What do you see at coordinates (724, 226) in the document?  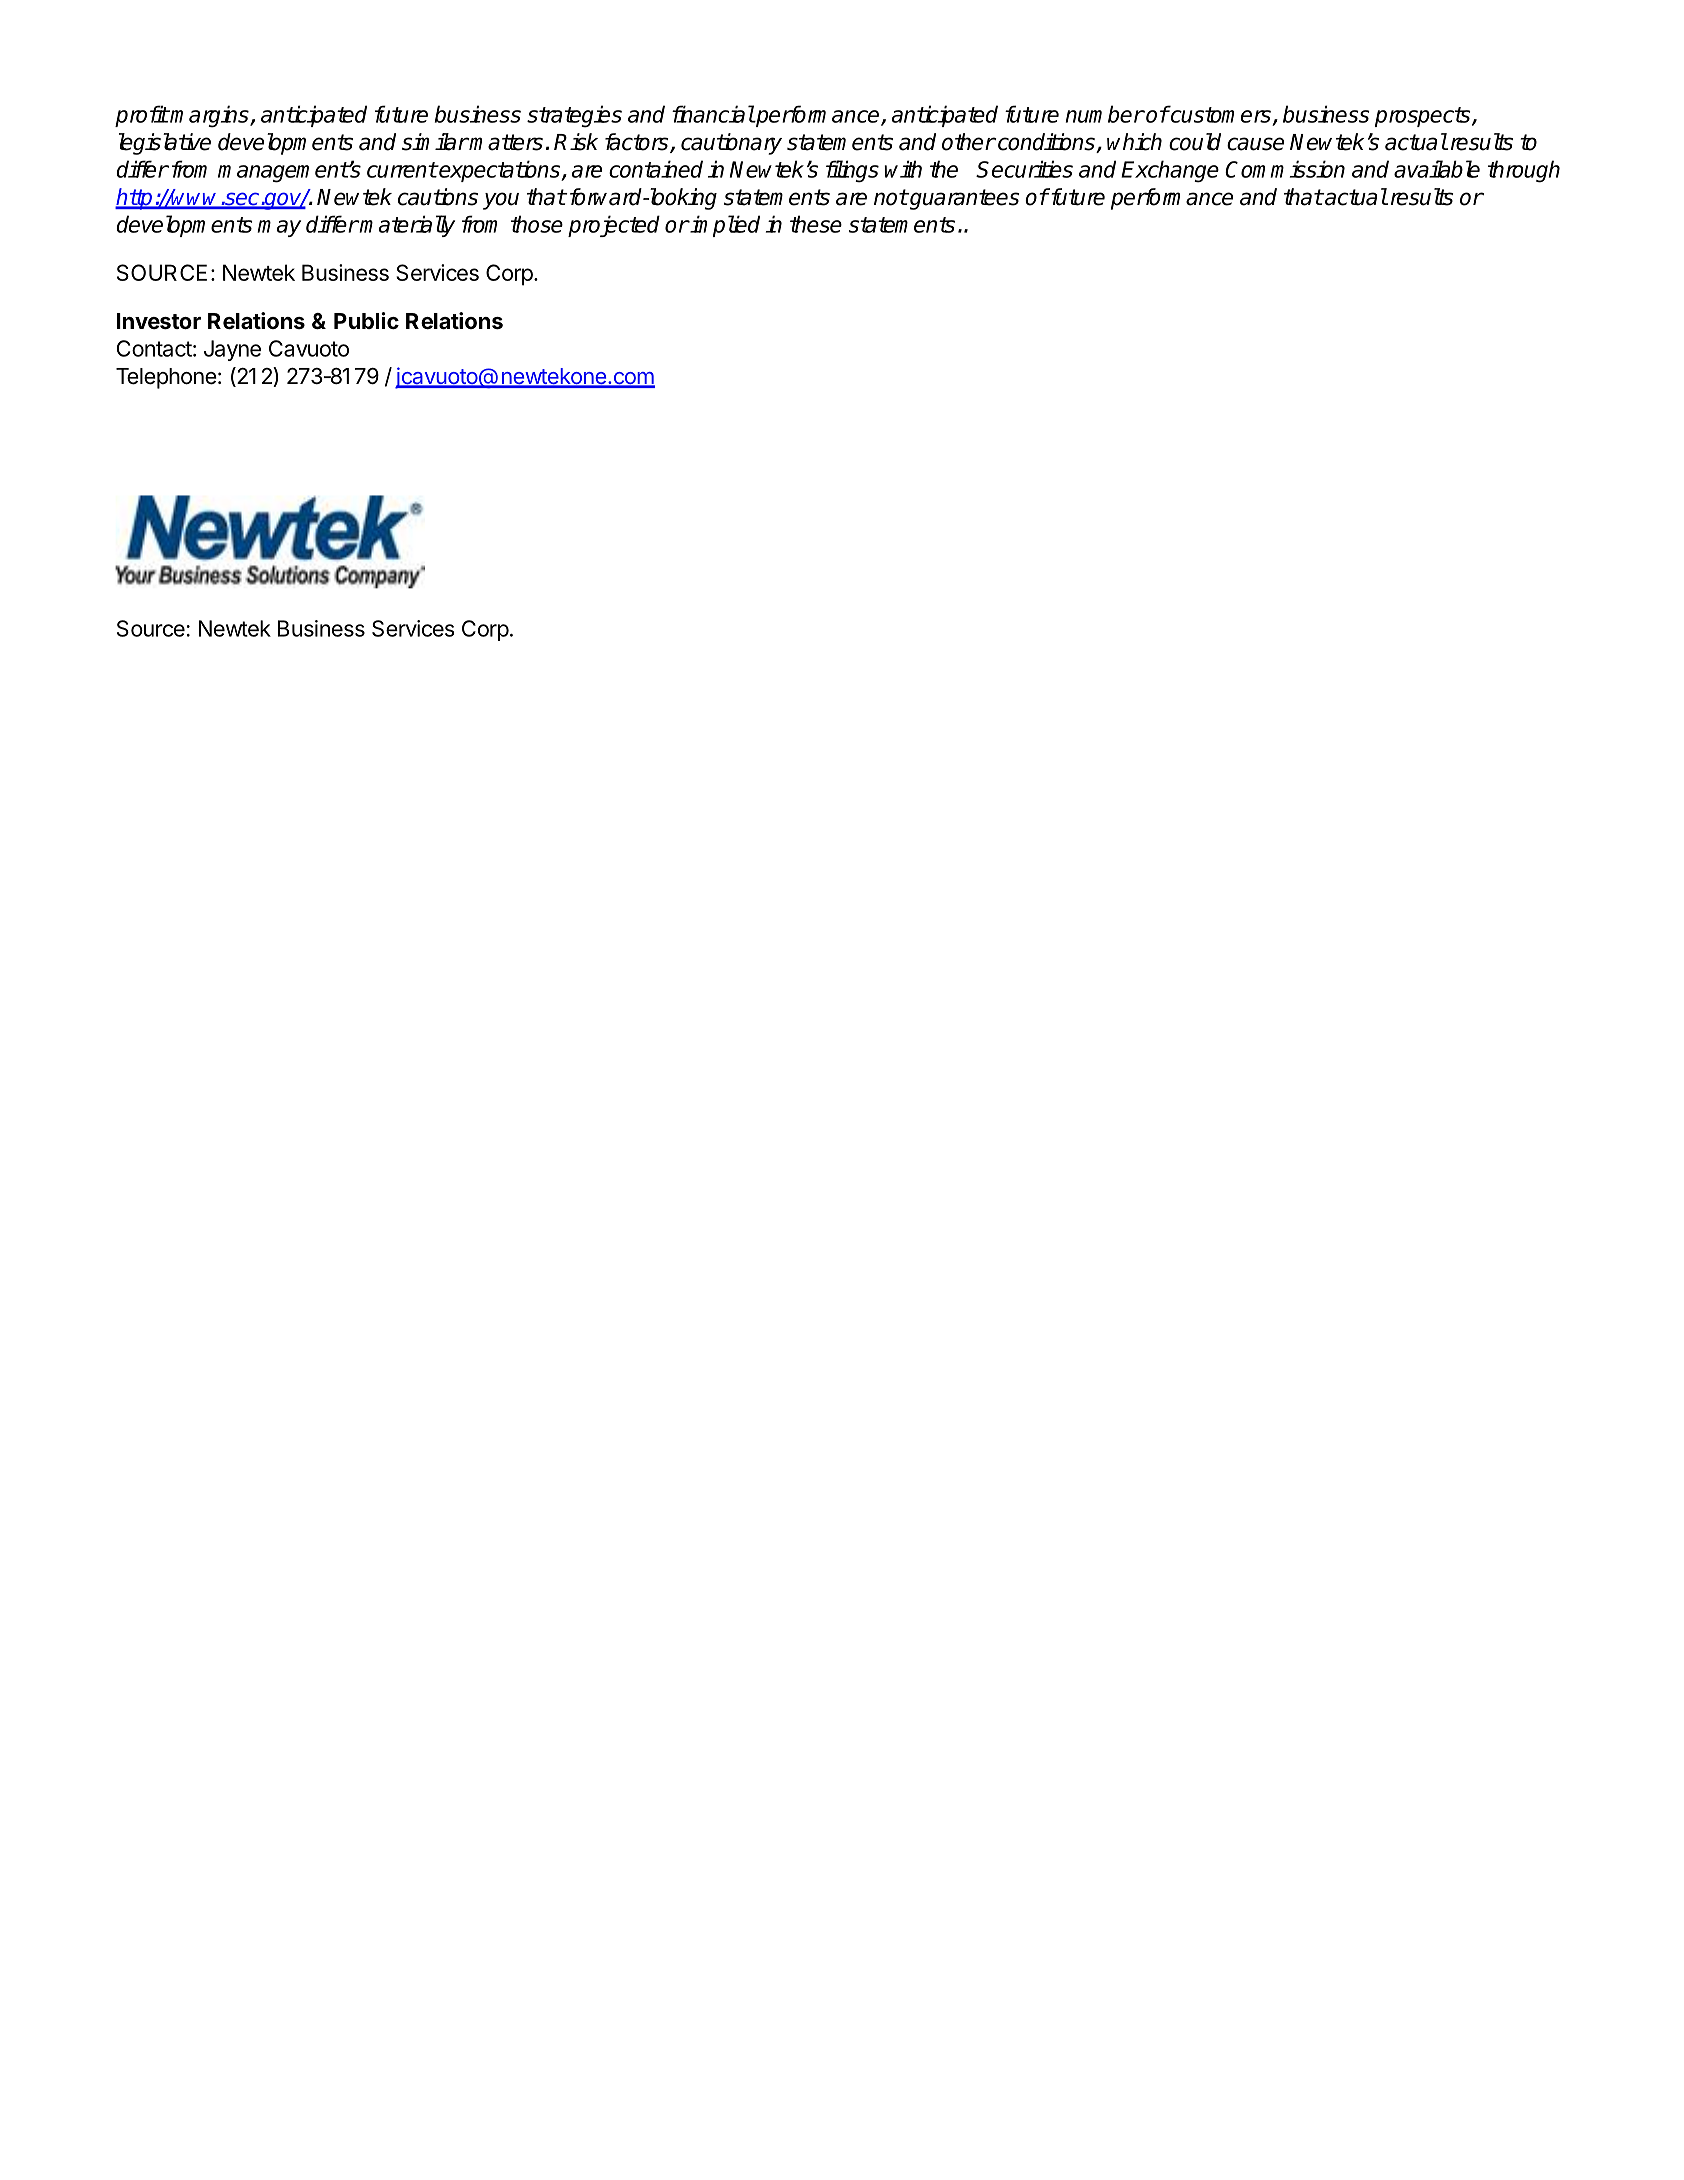 I see `implied` at bounding box center [724, 226].
